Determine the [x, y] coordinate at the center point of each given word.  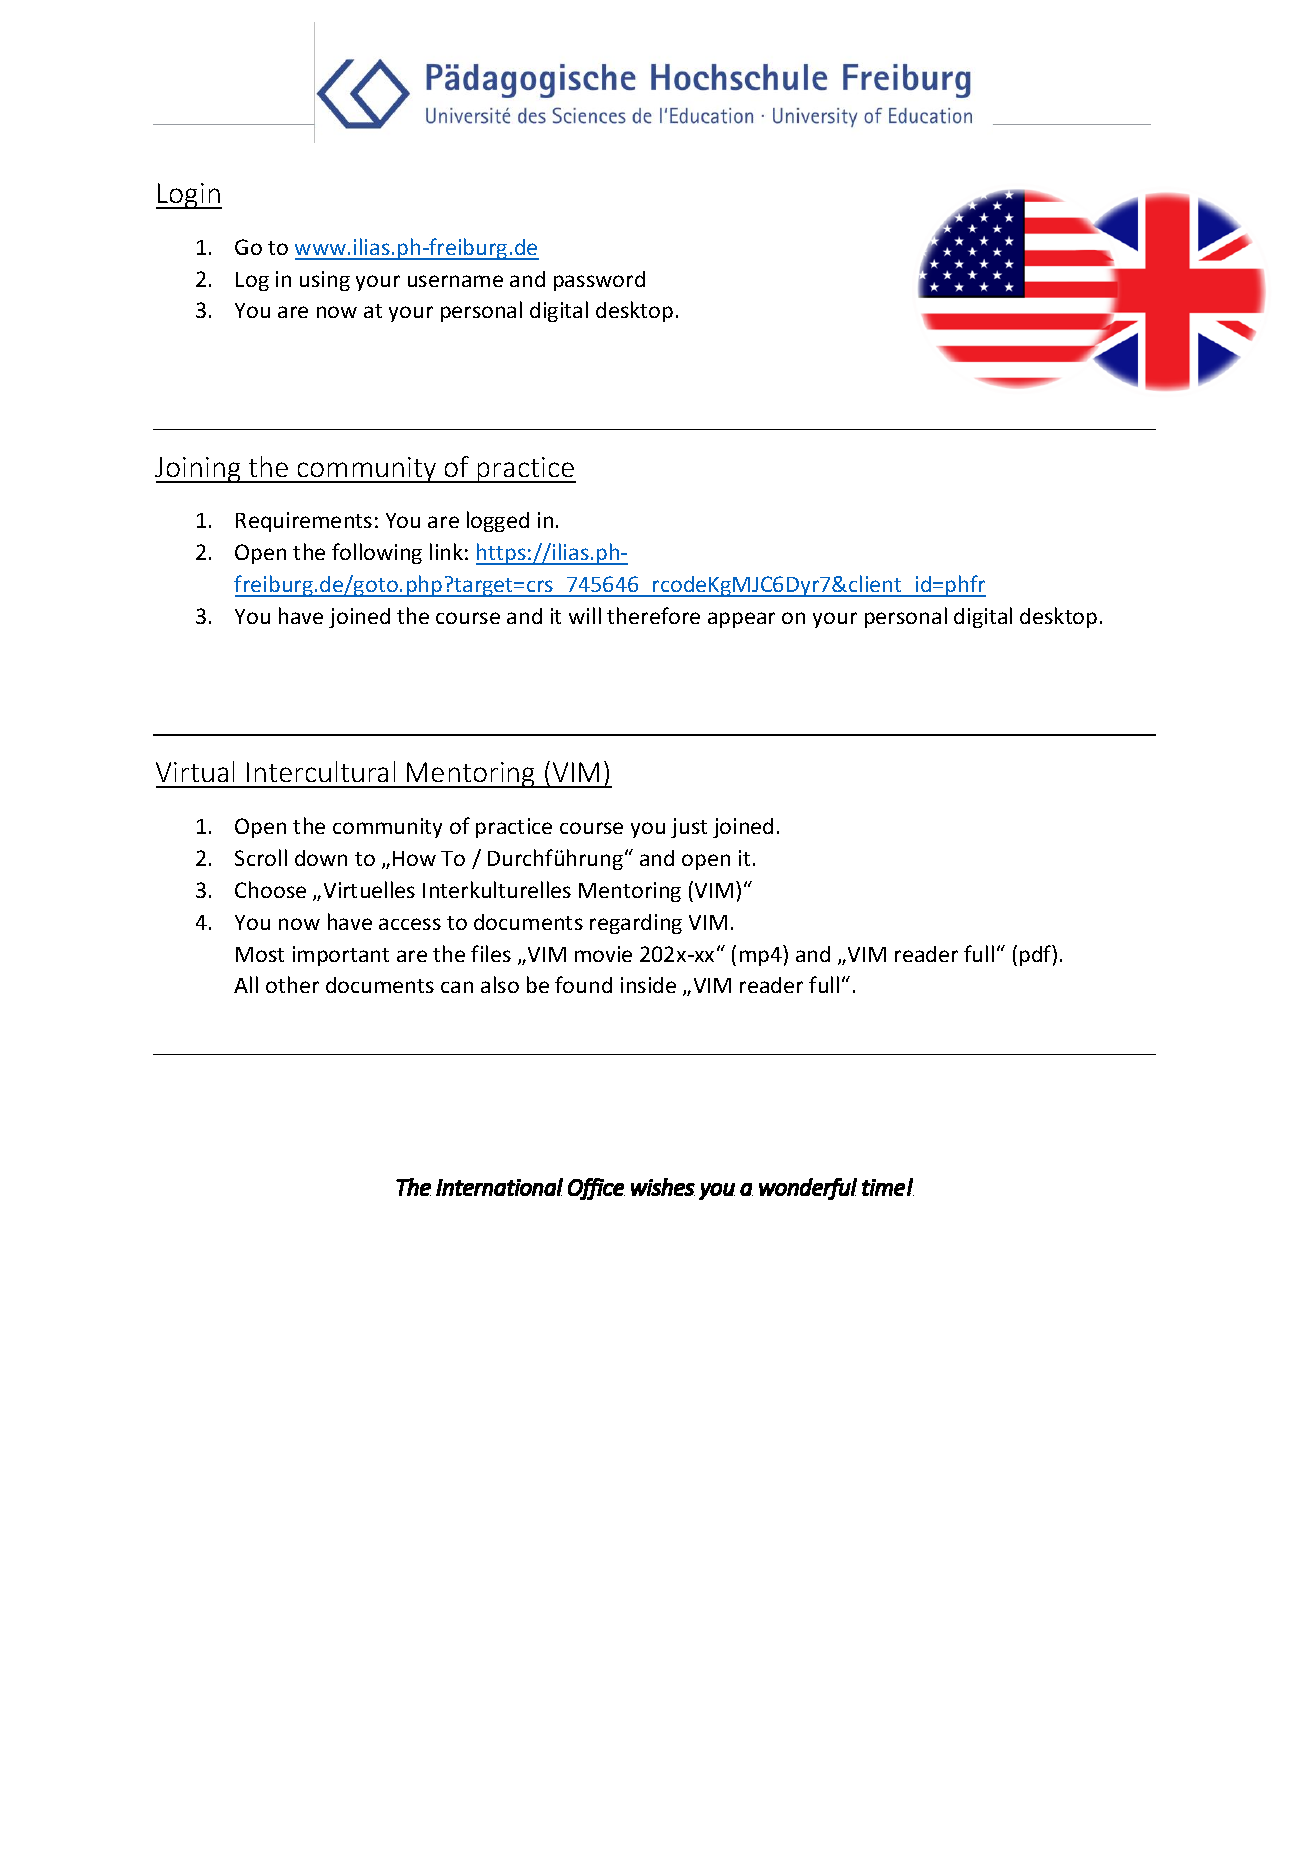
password [599, 281]
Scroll [261, 857]
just [689, 828]
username [455, 281]
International [499, 1187]
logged [498, 521]
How [414, 858]
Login [189, 196]
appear [741, 620]
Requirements [304, 522]
